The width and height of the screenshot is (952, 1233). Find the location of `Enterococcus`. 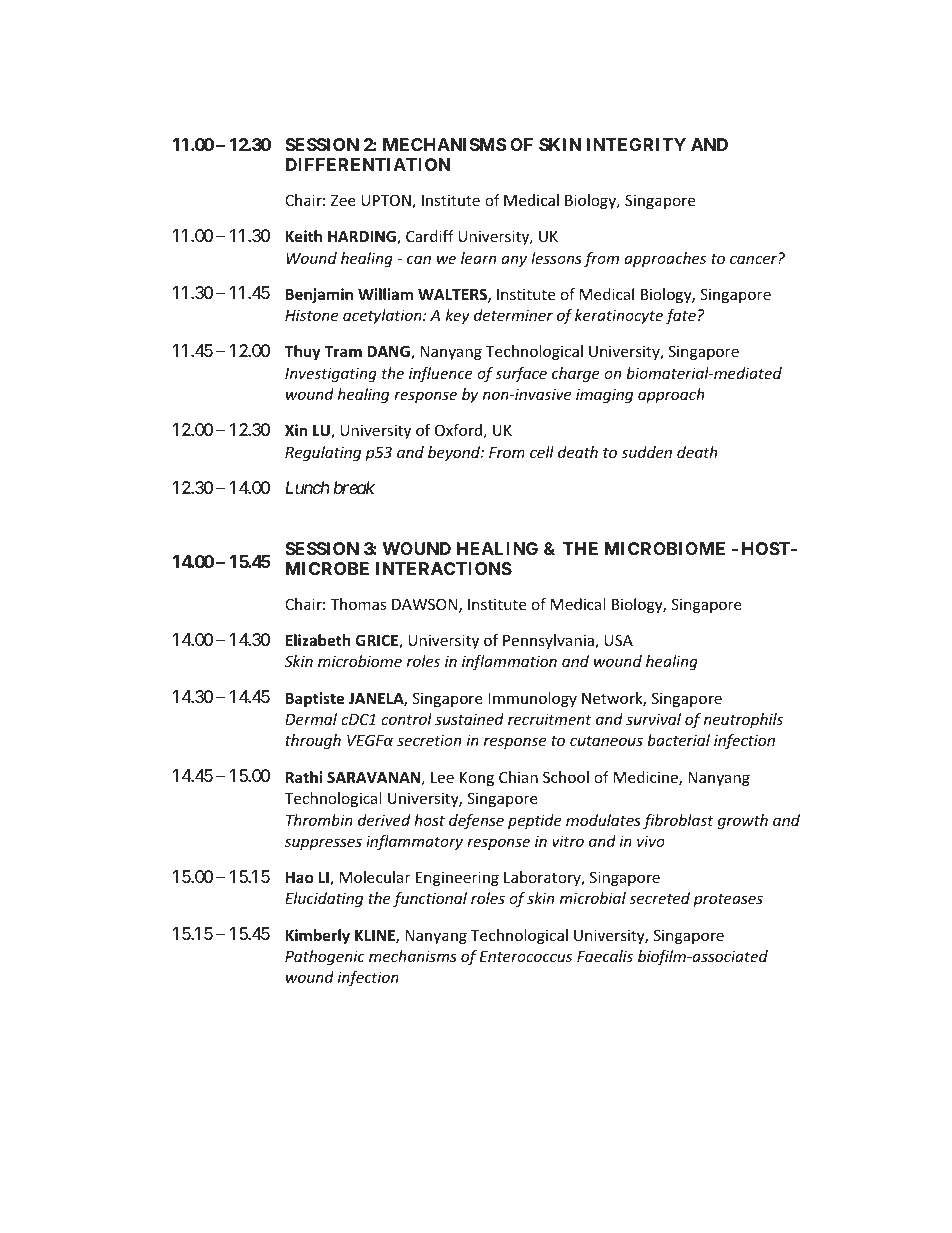

Enterococcus is located at coordinates (526, 956).
